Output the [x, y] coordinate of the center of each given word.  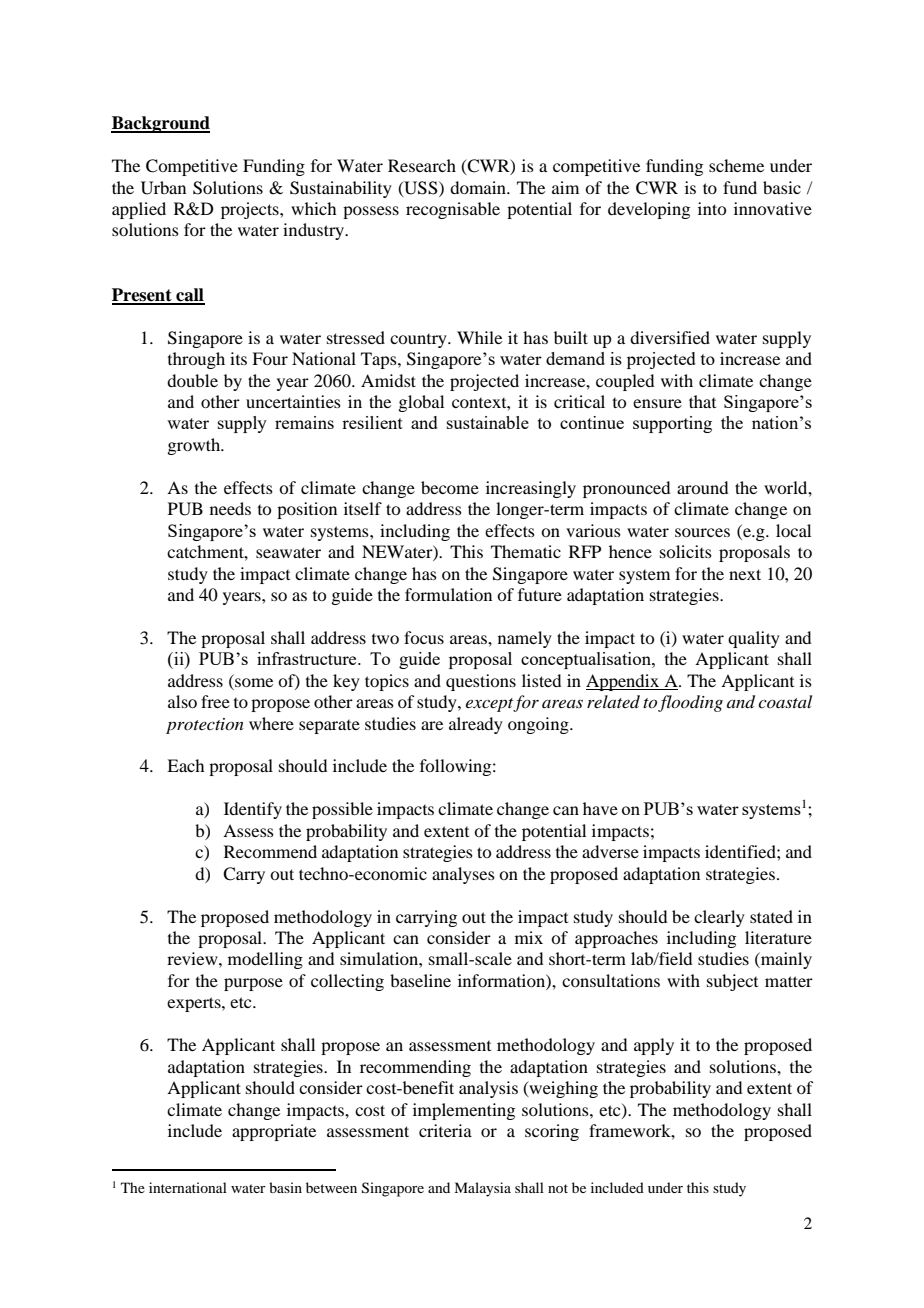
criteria [445, 1130]
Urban [163, 188]
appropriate [274, 1132]
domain [479, 187]
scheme [736, 165]
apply [654, 1046]
